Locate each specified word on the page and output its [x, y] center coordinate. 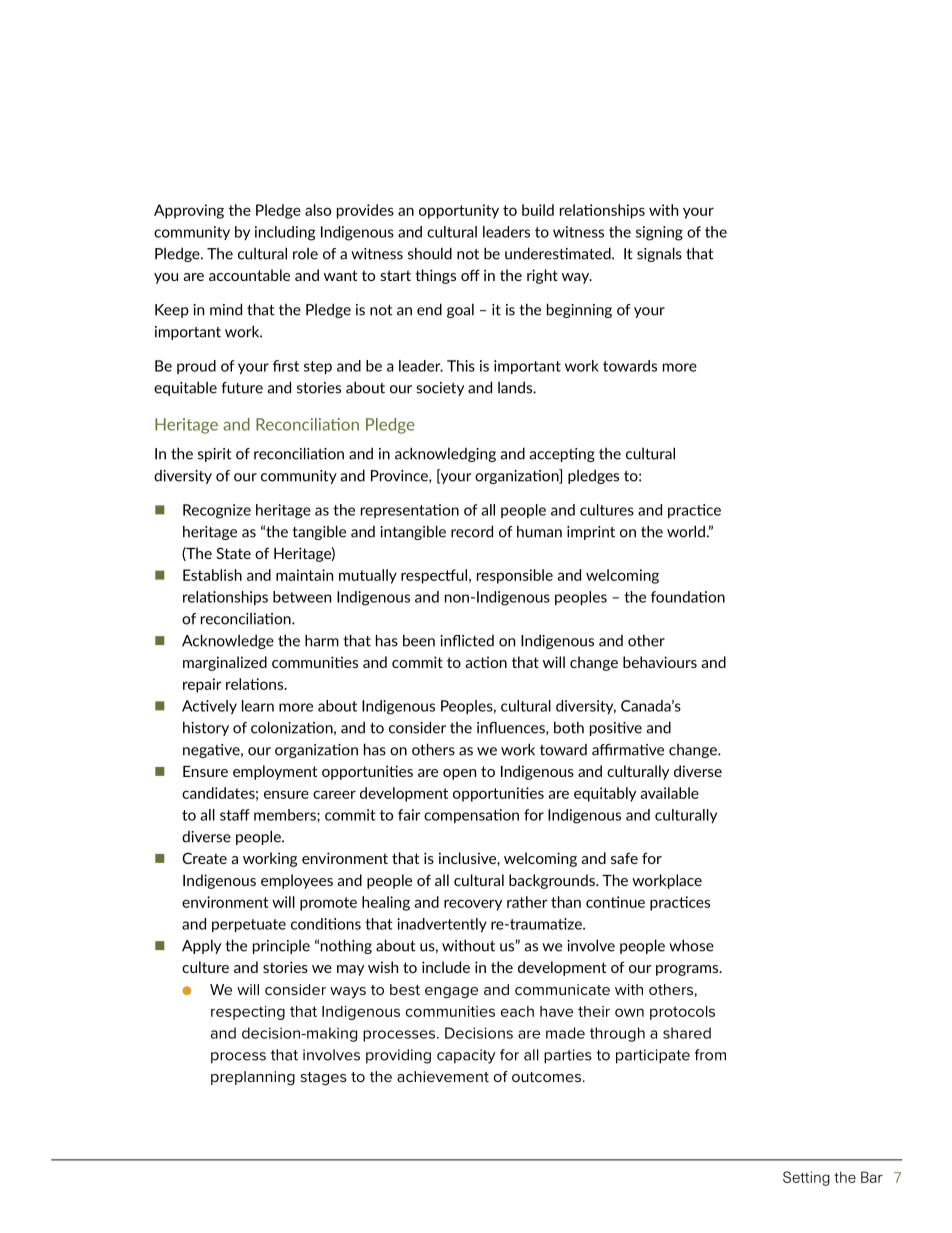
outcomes [546, 1077]
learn [258, 706]
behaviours [660, 662]
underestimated [559, 253]
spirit [215, 455]
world [686, 531]
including [285, 233]
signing [659, 233]
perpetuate [249, 925]
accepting [562, 455]
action [486, 662]
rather [527, 902]
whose [691, 945]
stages [324, 1078]
